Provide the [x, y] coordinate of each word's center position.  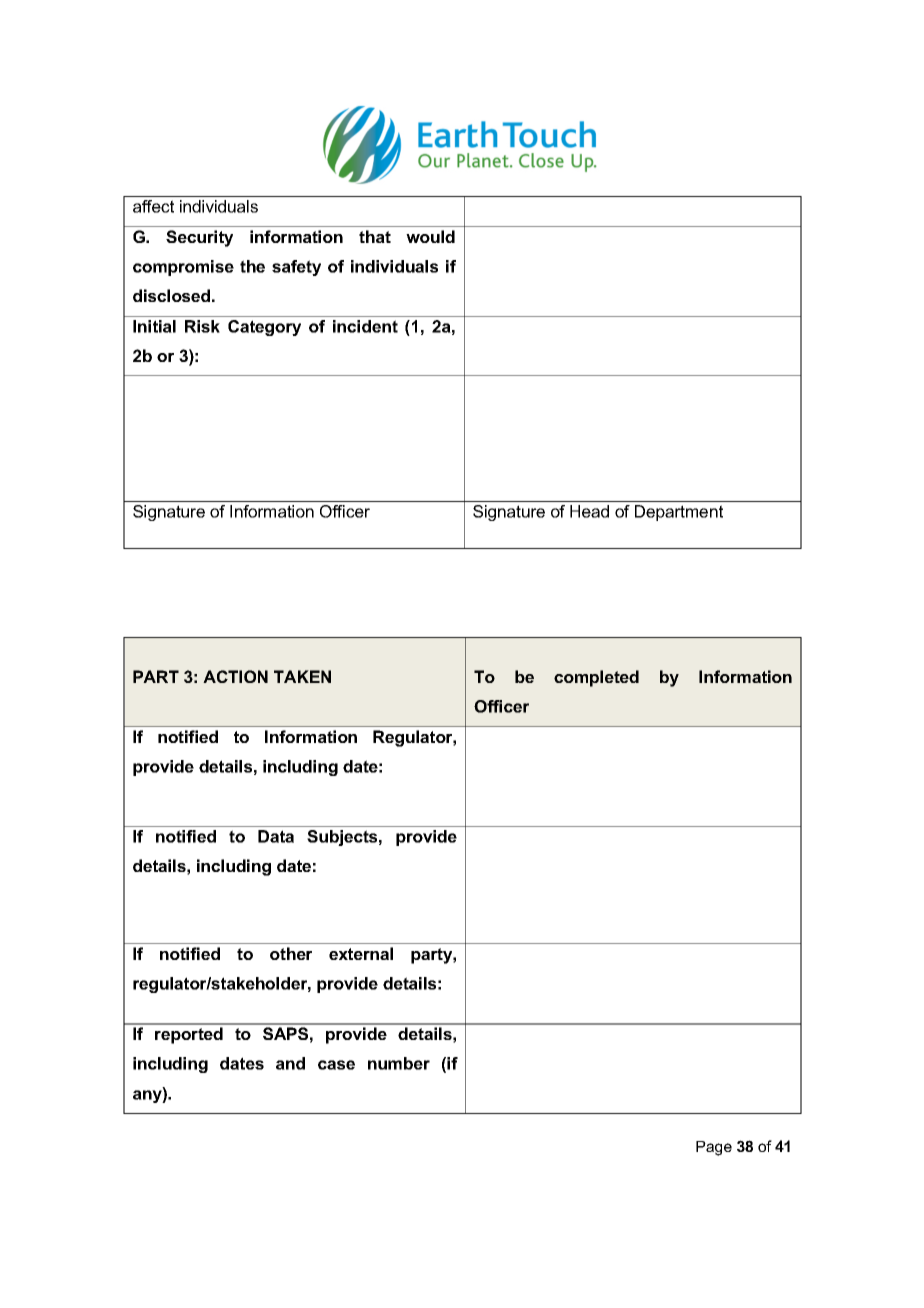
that [375, 236]
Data [276, 836]
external [361, 953]
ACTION [235, 676]
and [290, 1063]
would [430, 236]
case [336, 1065]
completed [596, 678]
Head [589, 511]
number [399, 1063]
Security [199, 238]
